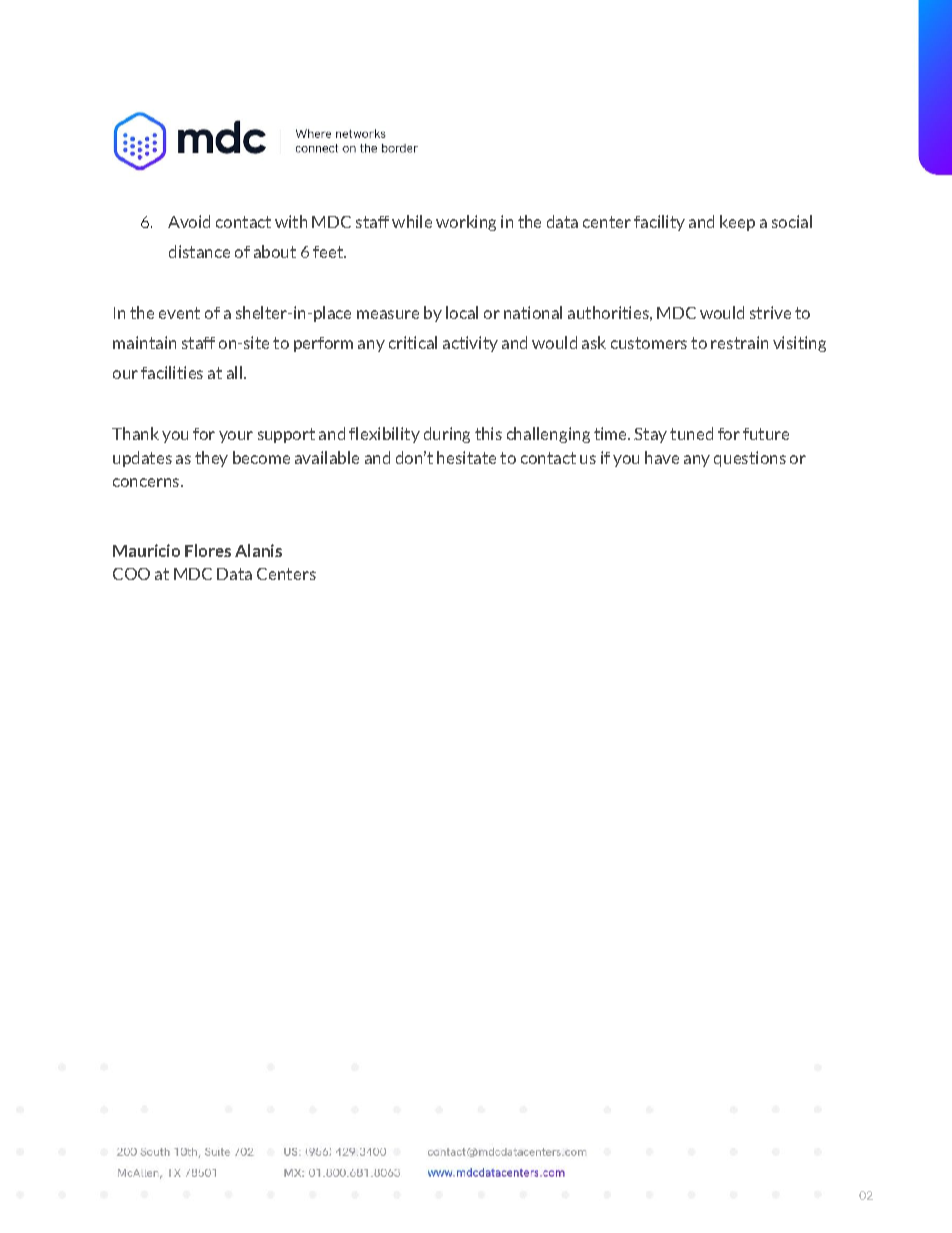  I want to click on Flores, so click(208, 550).
